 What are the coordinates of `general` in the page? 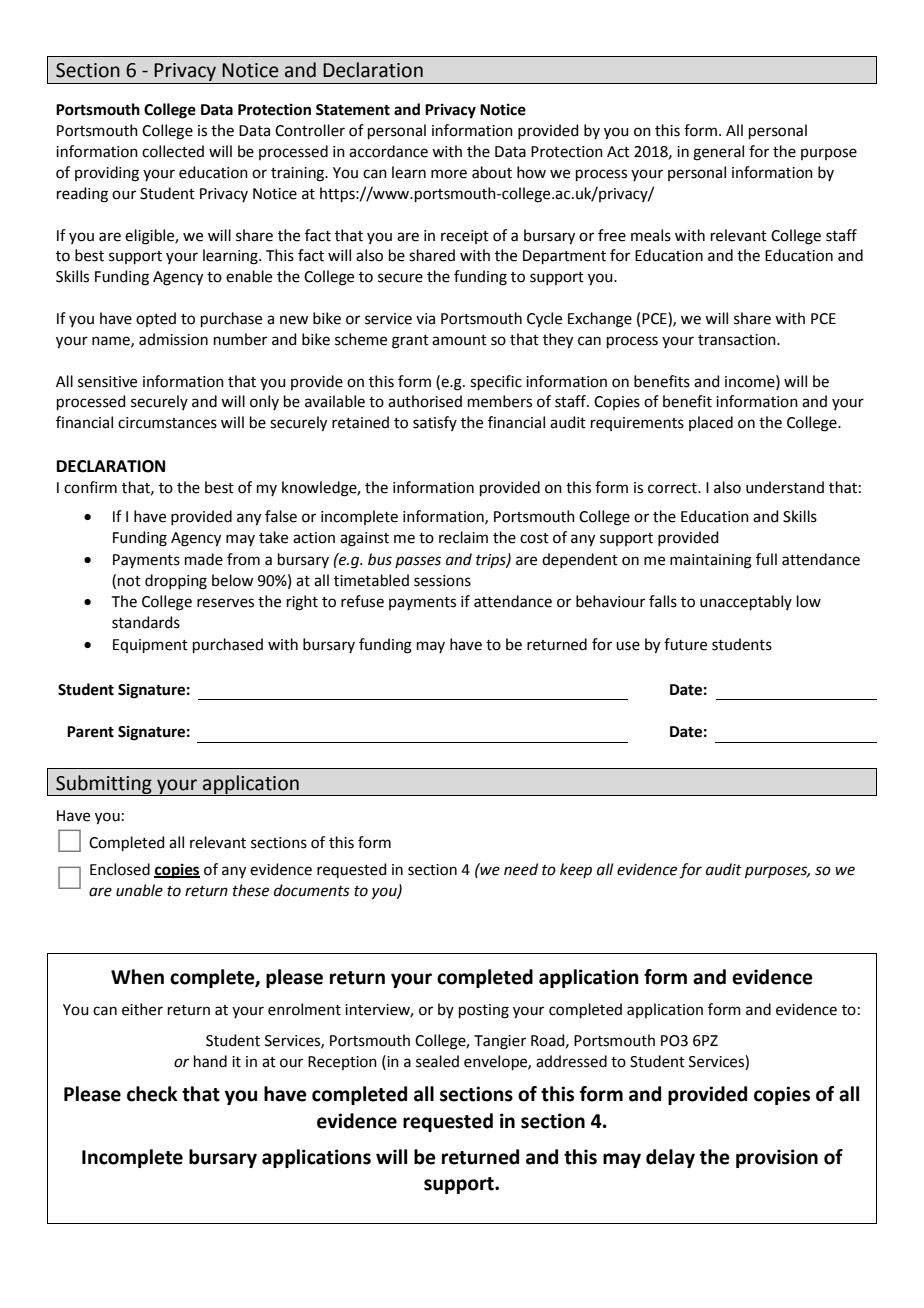 It's located at (718, 153).
